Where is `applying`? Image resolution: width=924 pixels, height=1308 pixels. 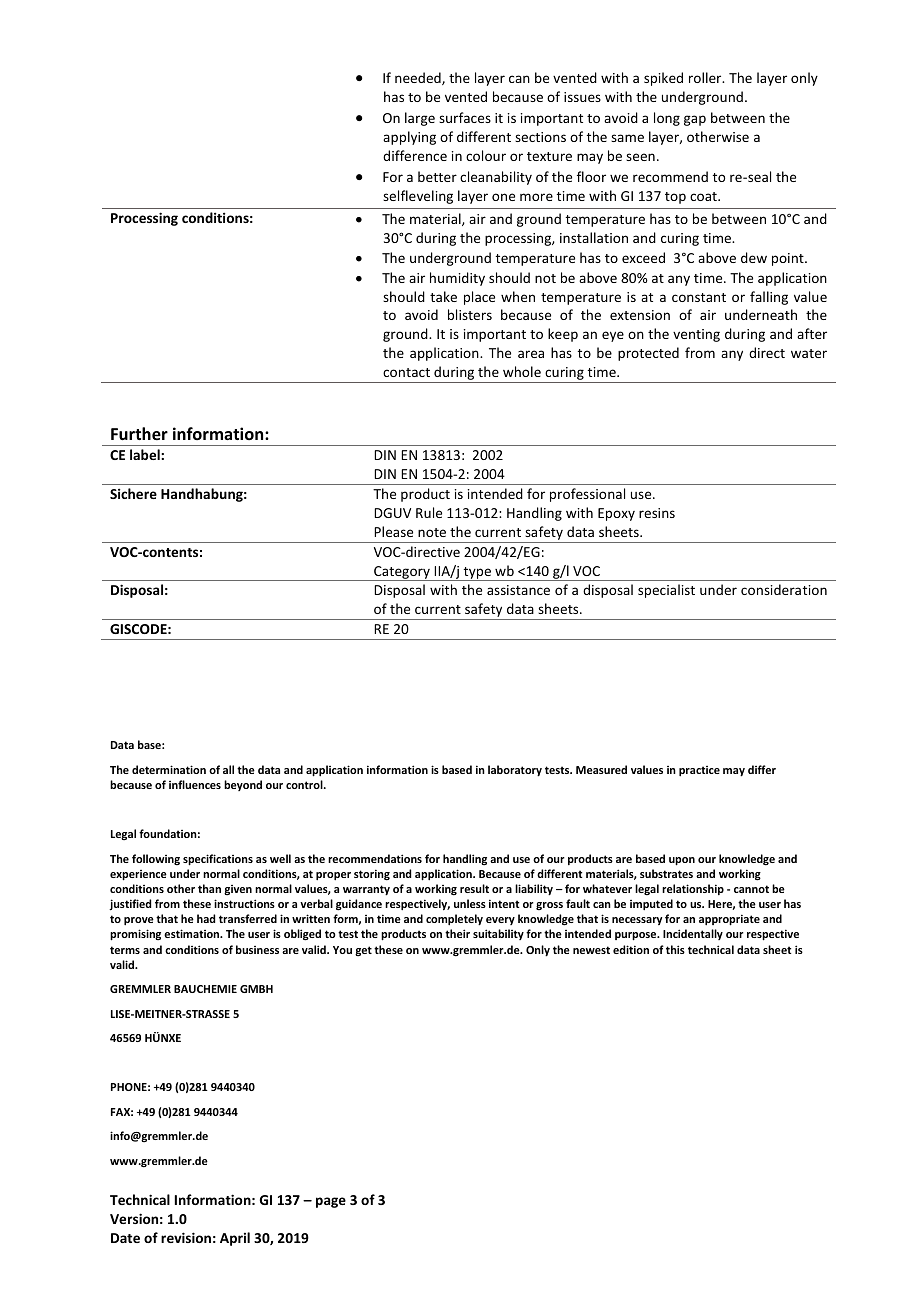
applying is located at coordinates (409, 138).
